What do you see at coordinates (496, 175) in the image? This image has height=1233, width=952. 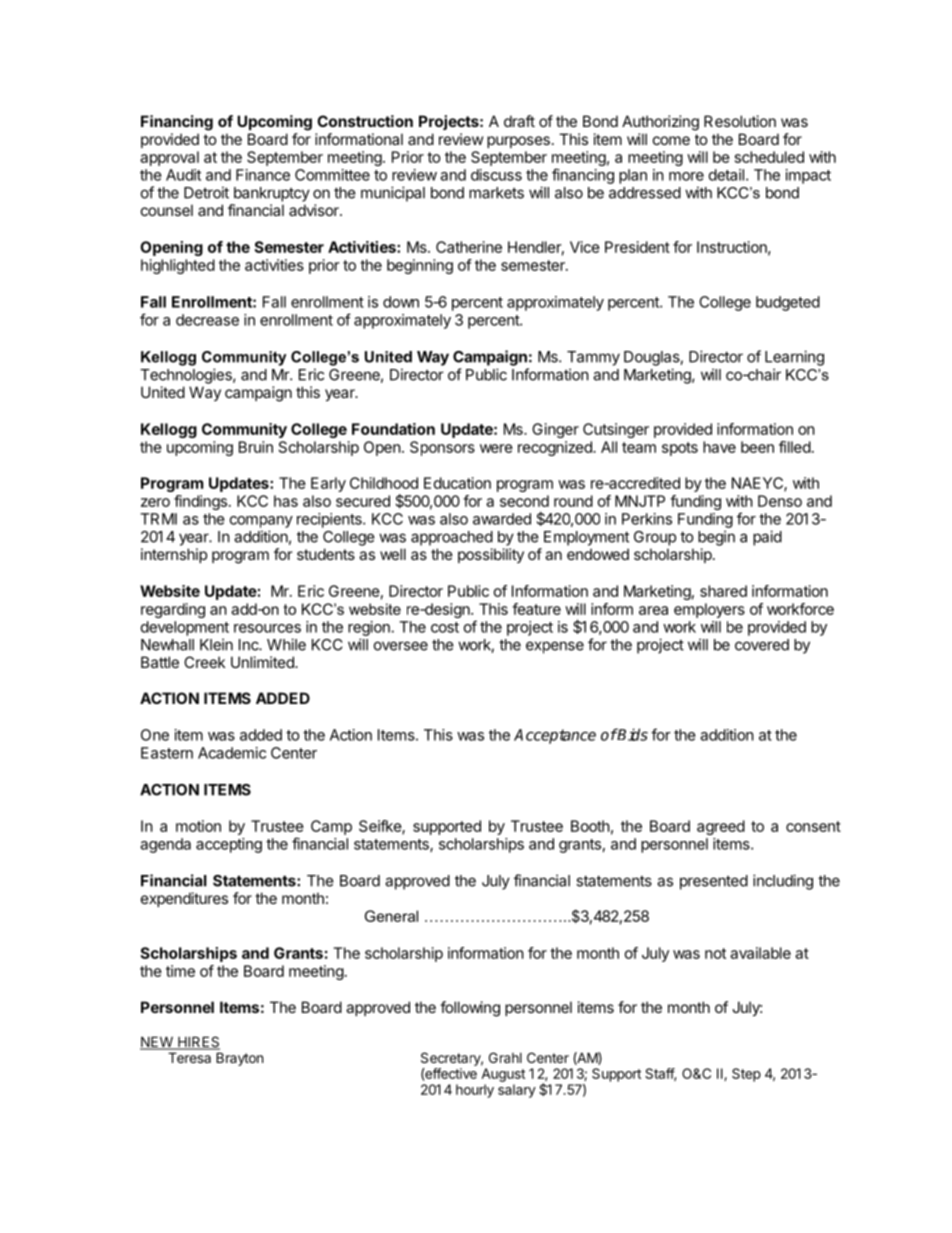 I see `discuss` at bounding box center [496, 175].
